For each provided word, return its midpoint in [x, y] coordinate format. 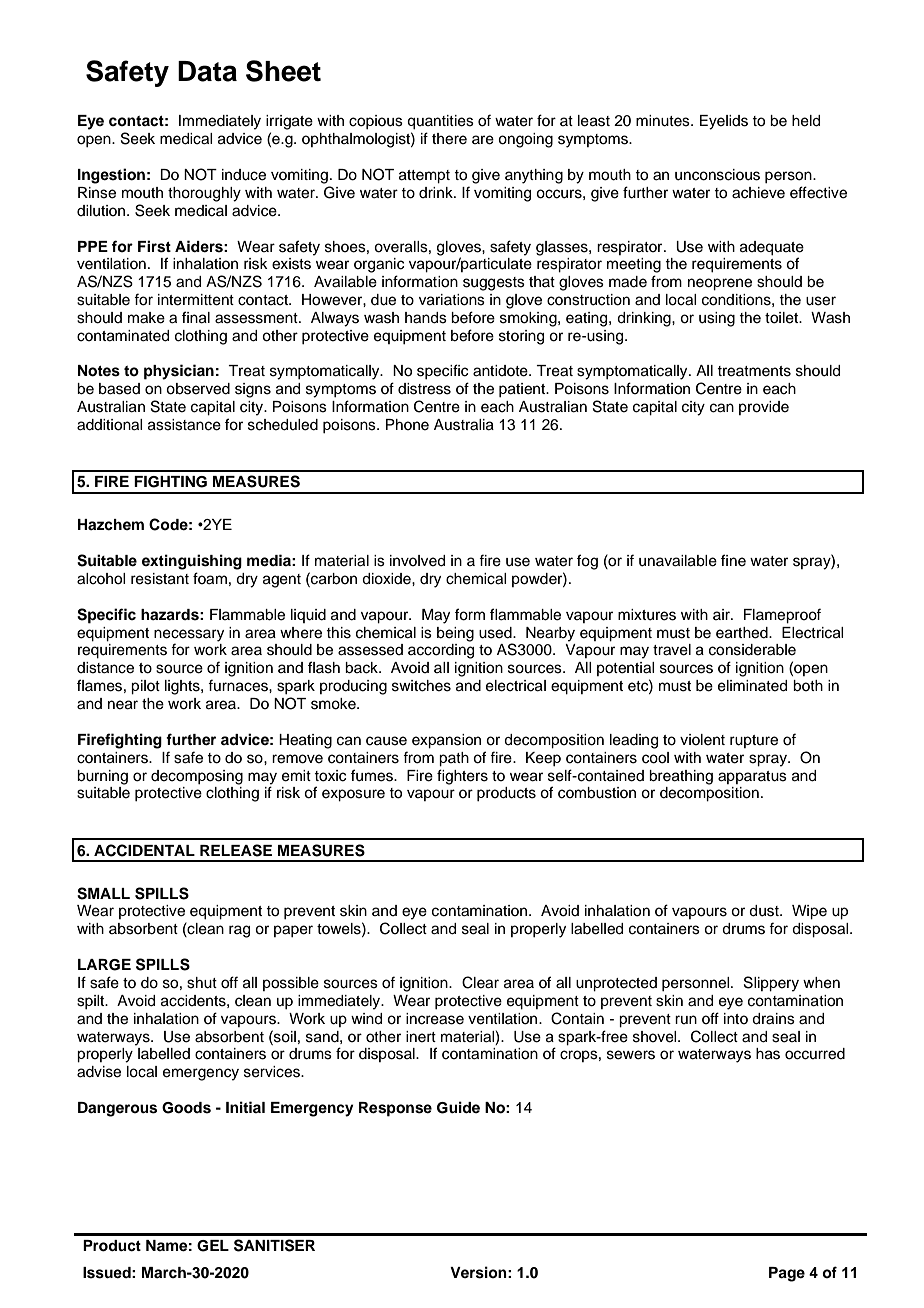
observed [198, 389]
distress [424, 389]
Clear [480, 982]
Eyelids [724, 122]
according [441, 651]
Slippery [771, 984]
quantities [440, 122]
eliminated [752, 686]
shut [202, 983]
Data [207, 71]
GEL [213, 1246]
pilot [145, 687]
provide [764, 408]
